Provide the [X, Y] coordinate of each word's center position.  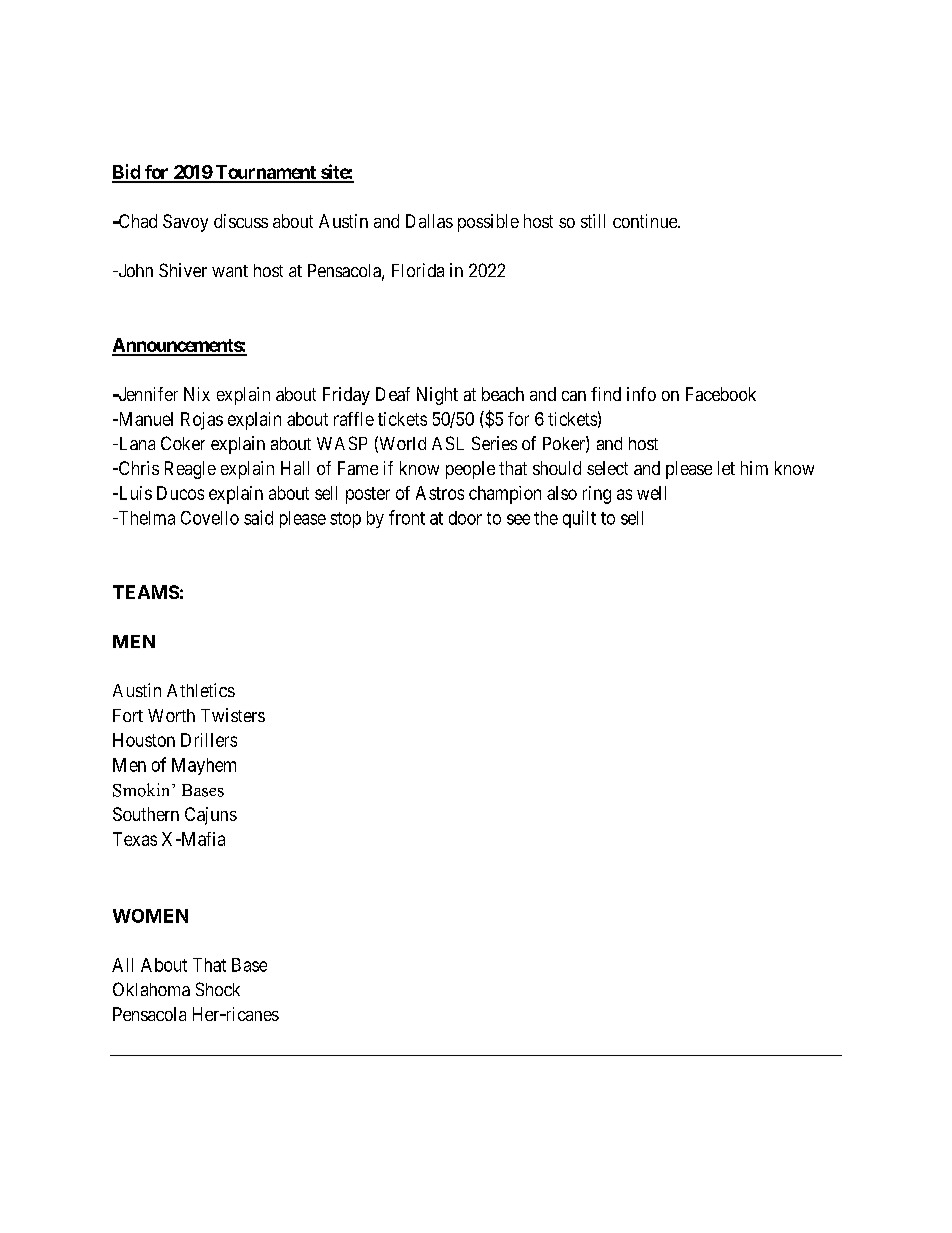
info [641, 394]
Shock [218, 989]
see [518, 519]
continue [646, 221]
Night [437, 396]
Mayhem [204, 766]
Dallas [429, 221]
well [651, 493]
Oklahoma [151, 989]
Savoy [185, 223]
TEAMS [146, 592]
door [465, 518]
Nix [197, 394]
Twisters [233, 715]
